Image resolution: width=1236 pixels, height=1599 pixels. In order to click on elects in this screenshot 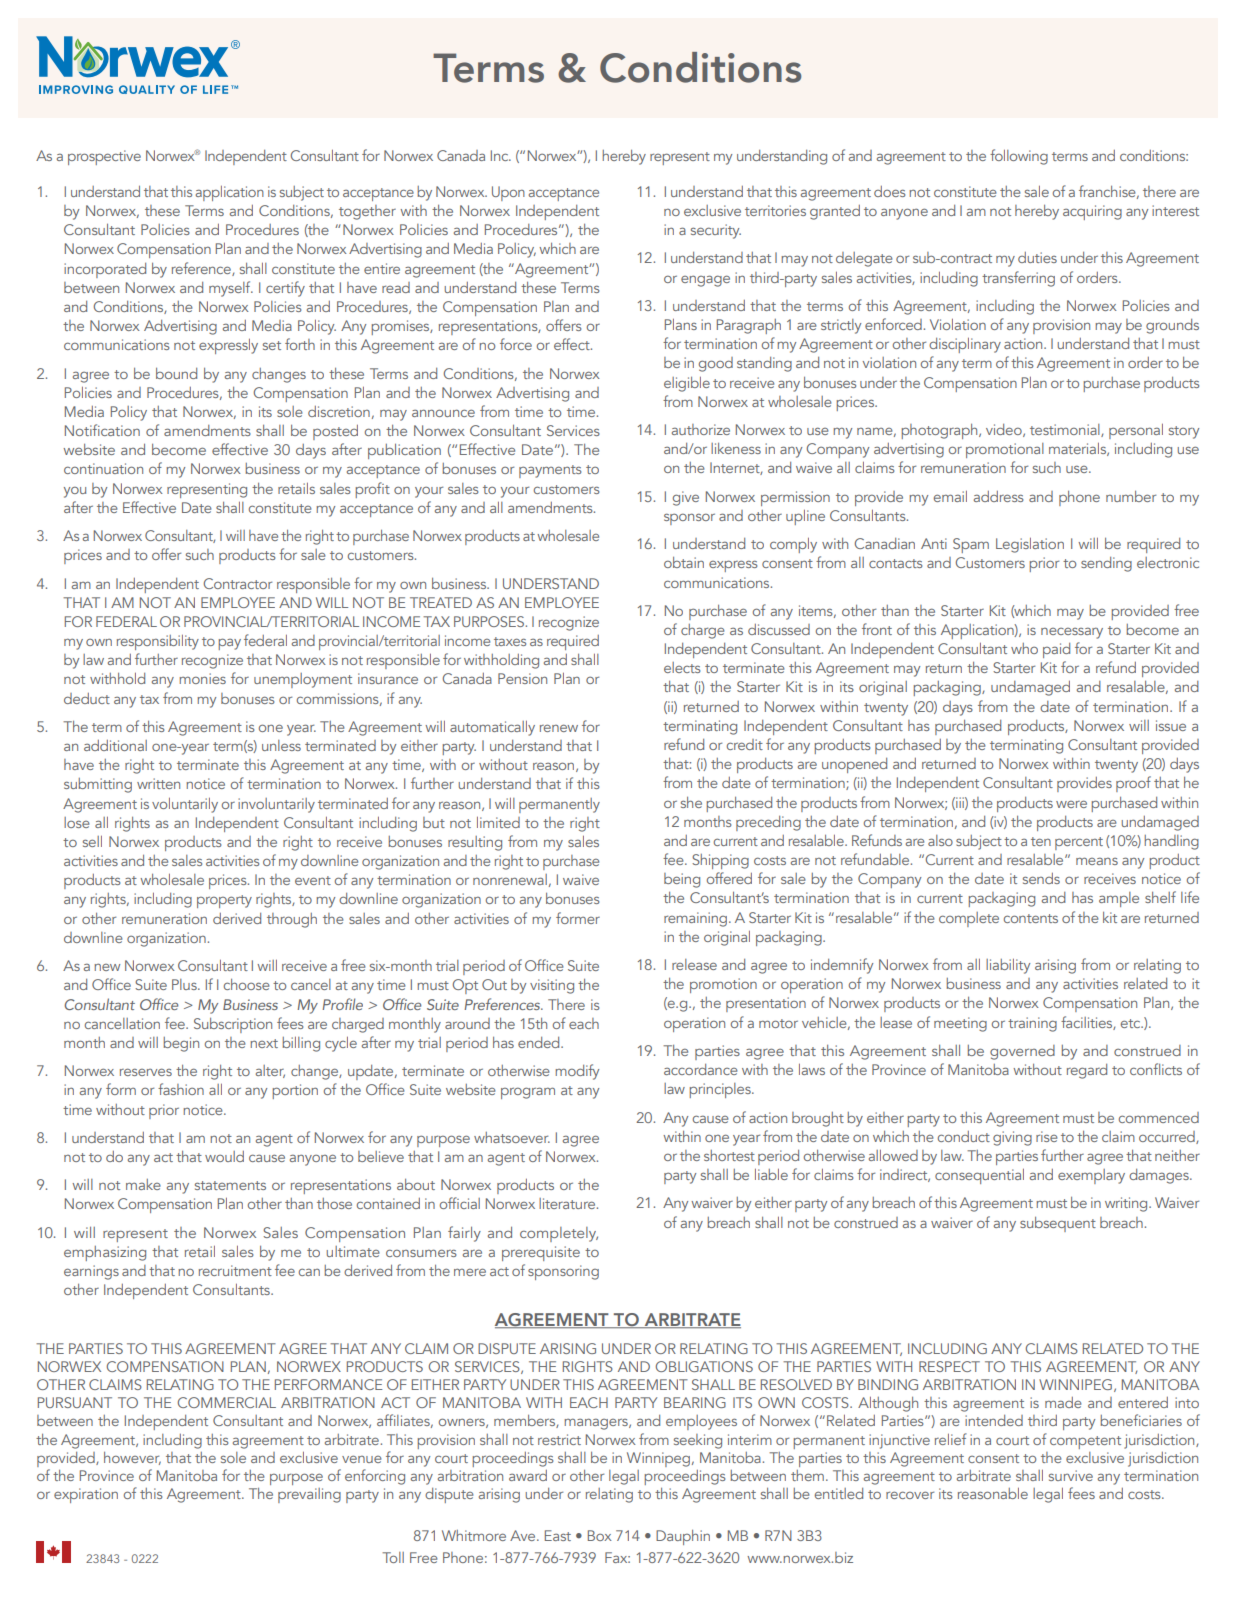, I will do `click(682, 667)`.
